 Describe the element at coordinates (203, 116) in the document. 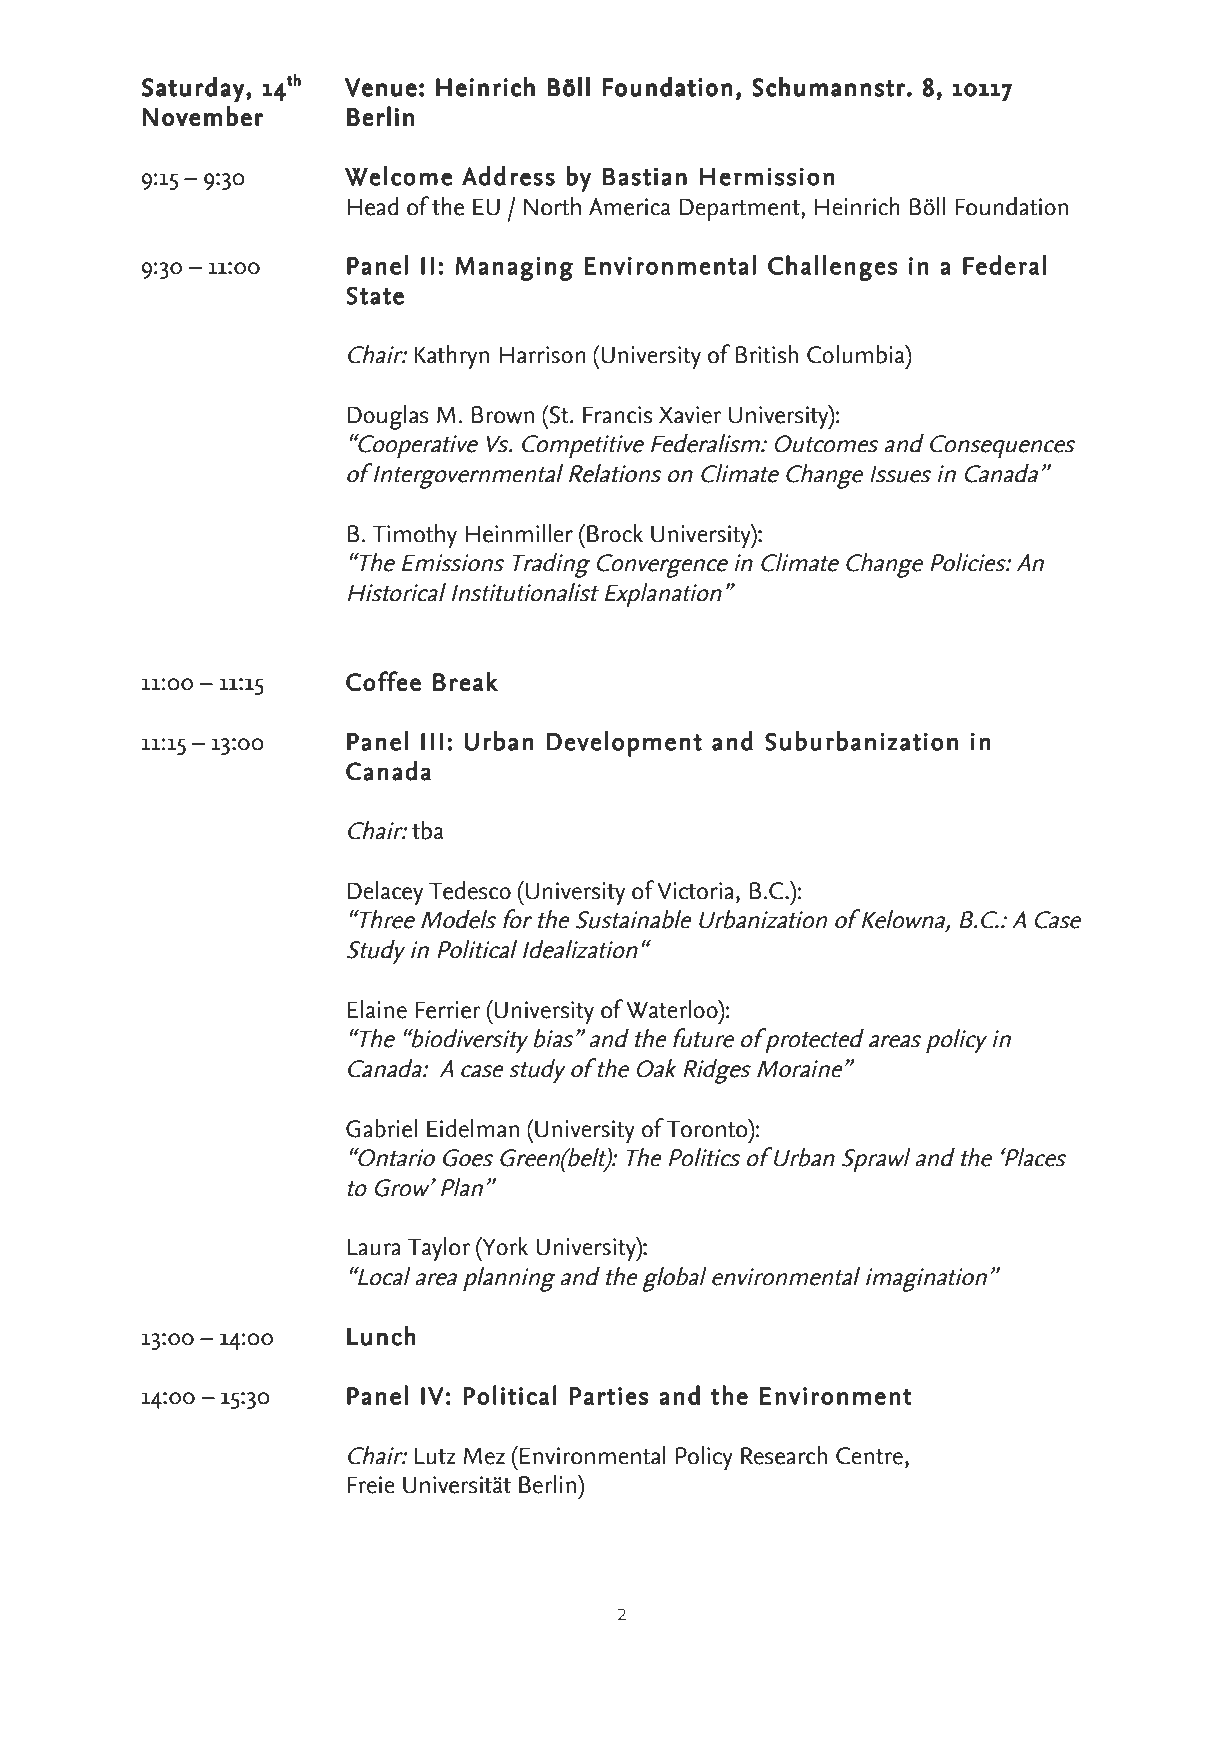

I see `November` at that location.
